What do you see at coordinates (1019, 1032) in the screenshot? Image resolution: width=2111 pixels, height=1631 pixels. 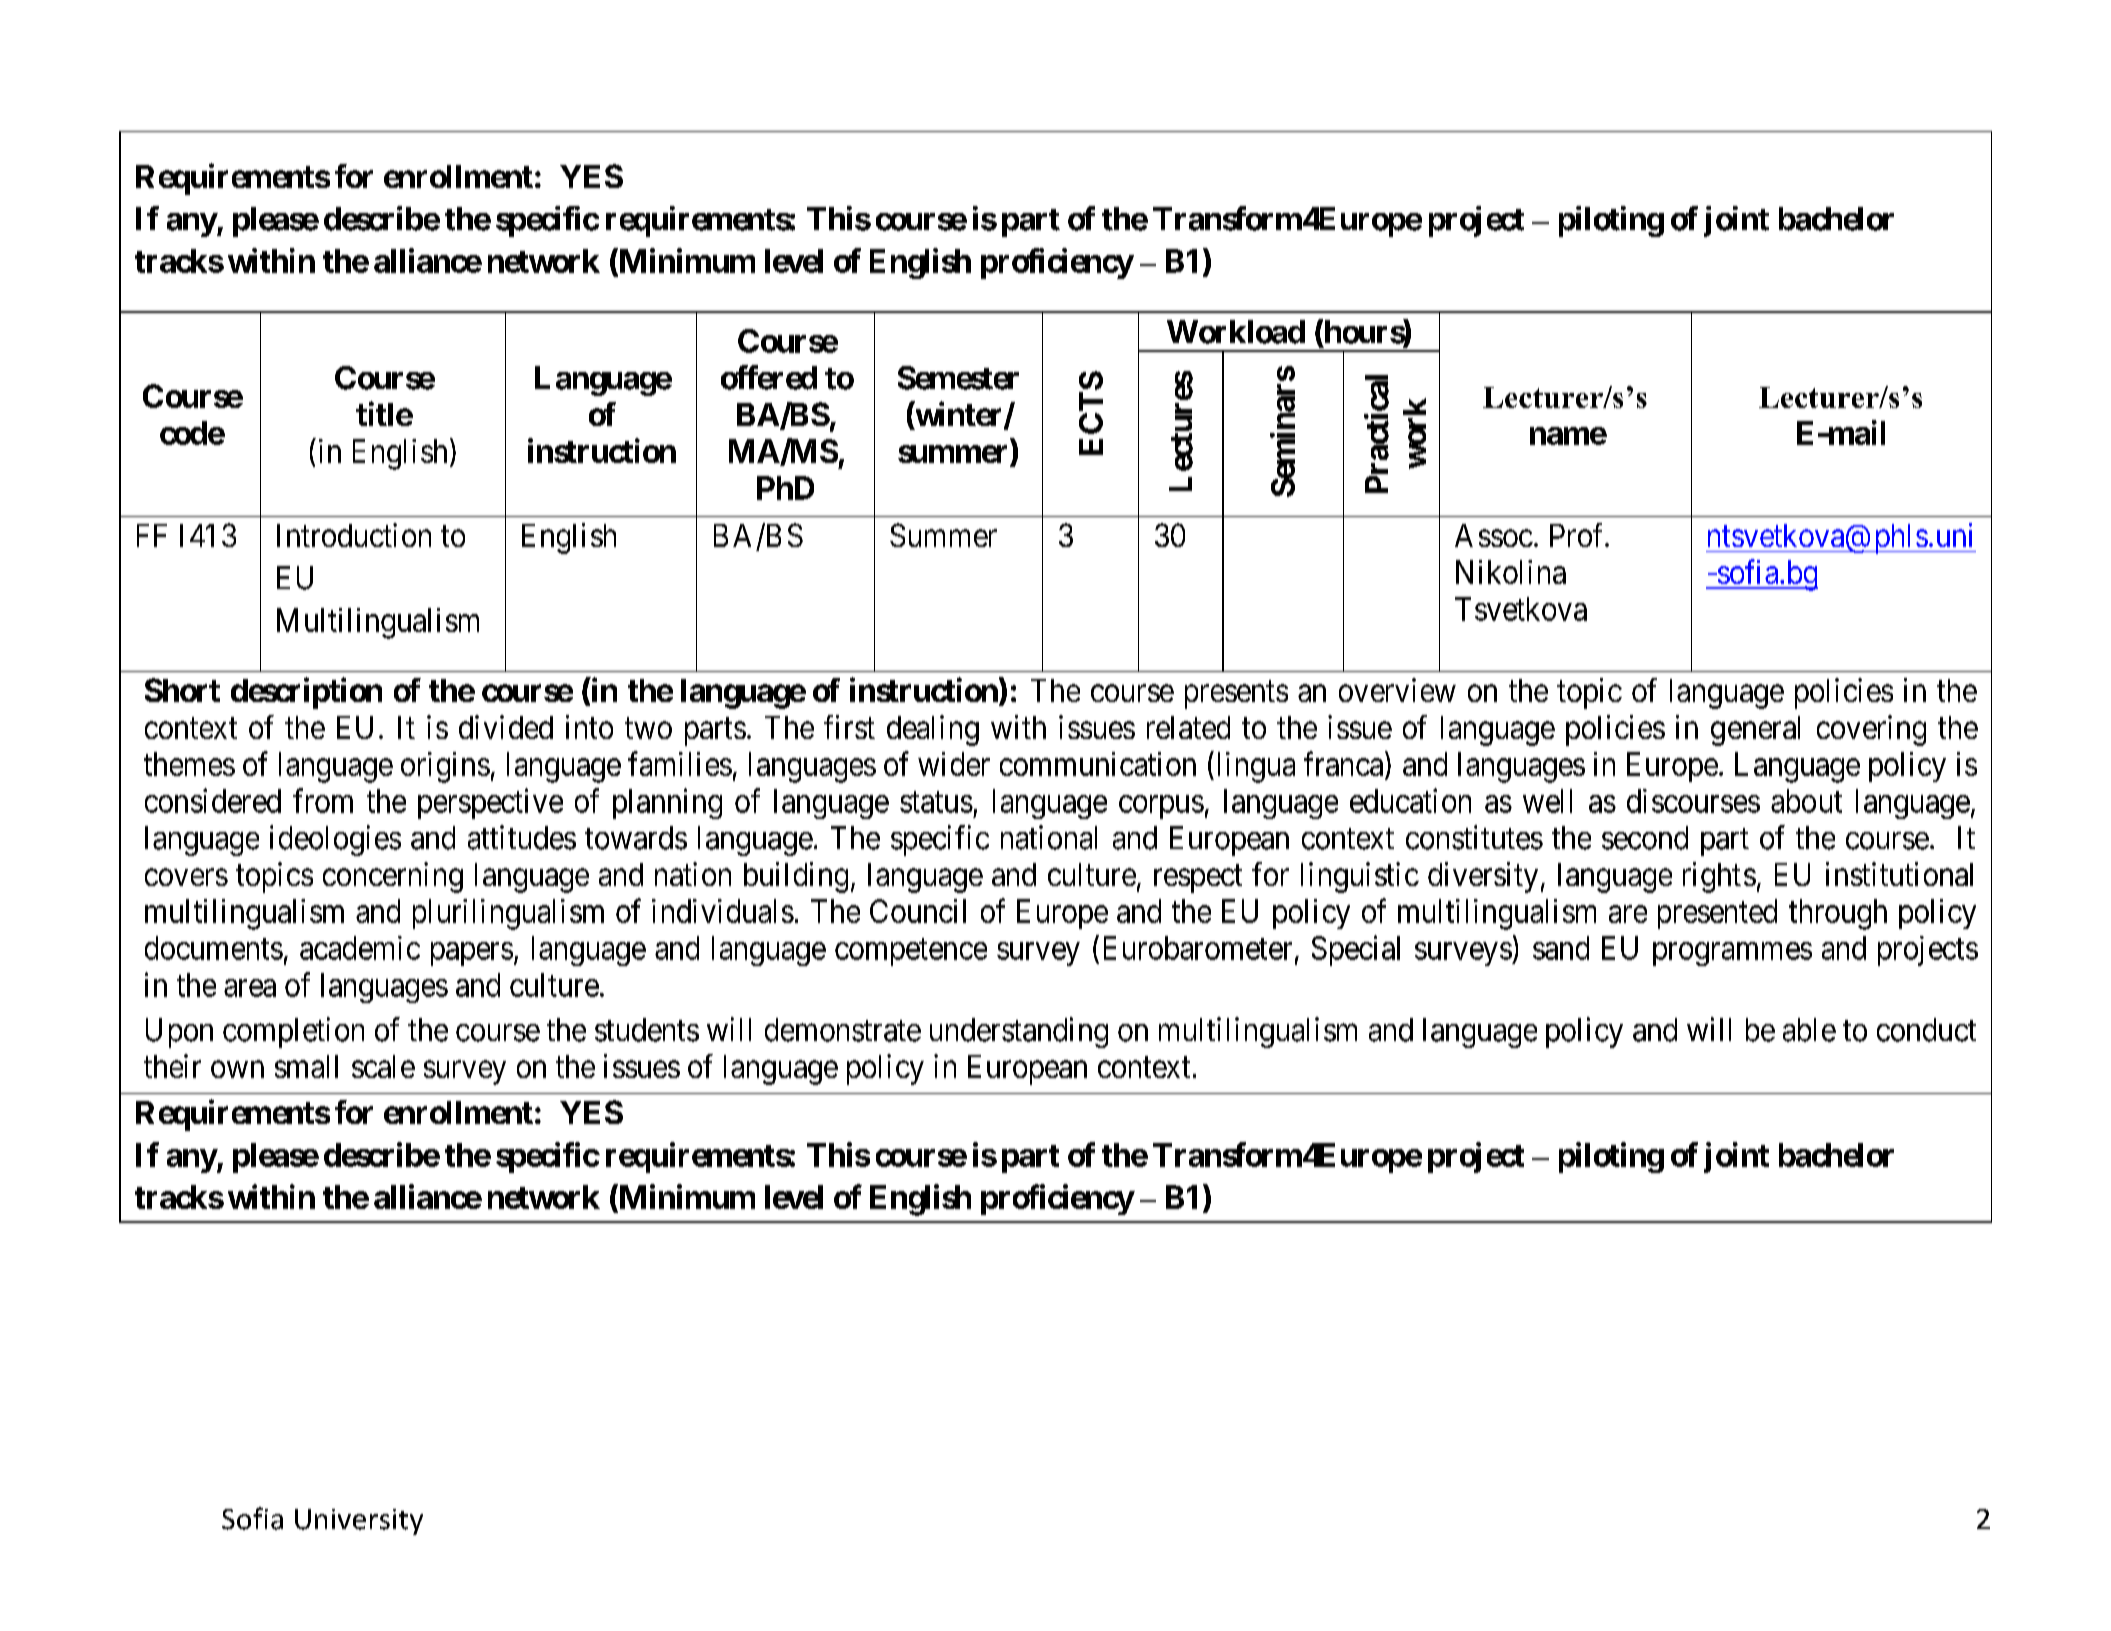 I see `understanding` at bounding box center [1019, 1032].
